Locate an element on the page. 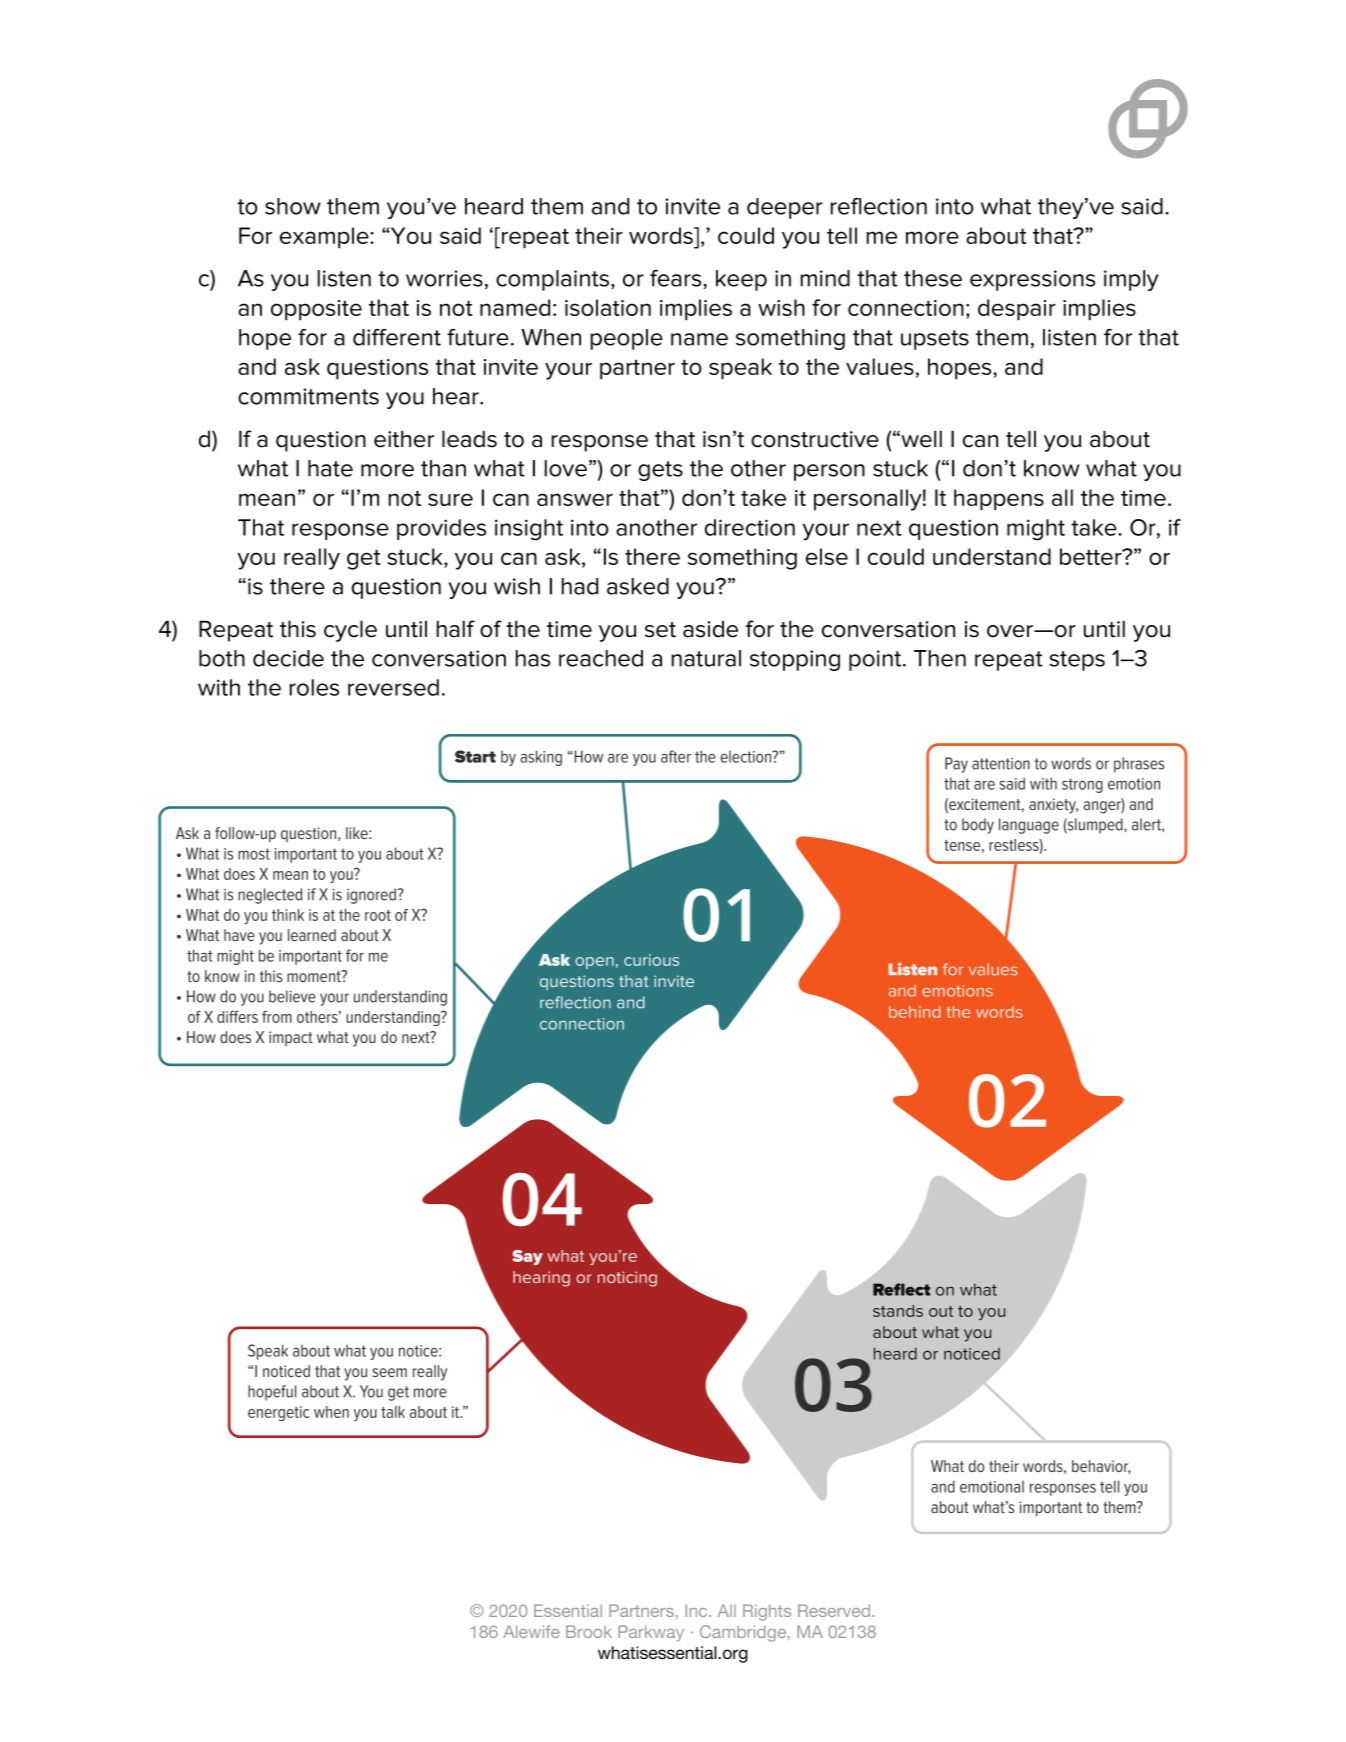  roles is located at coordinates (314, 687).
